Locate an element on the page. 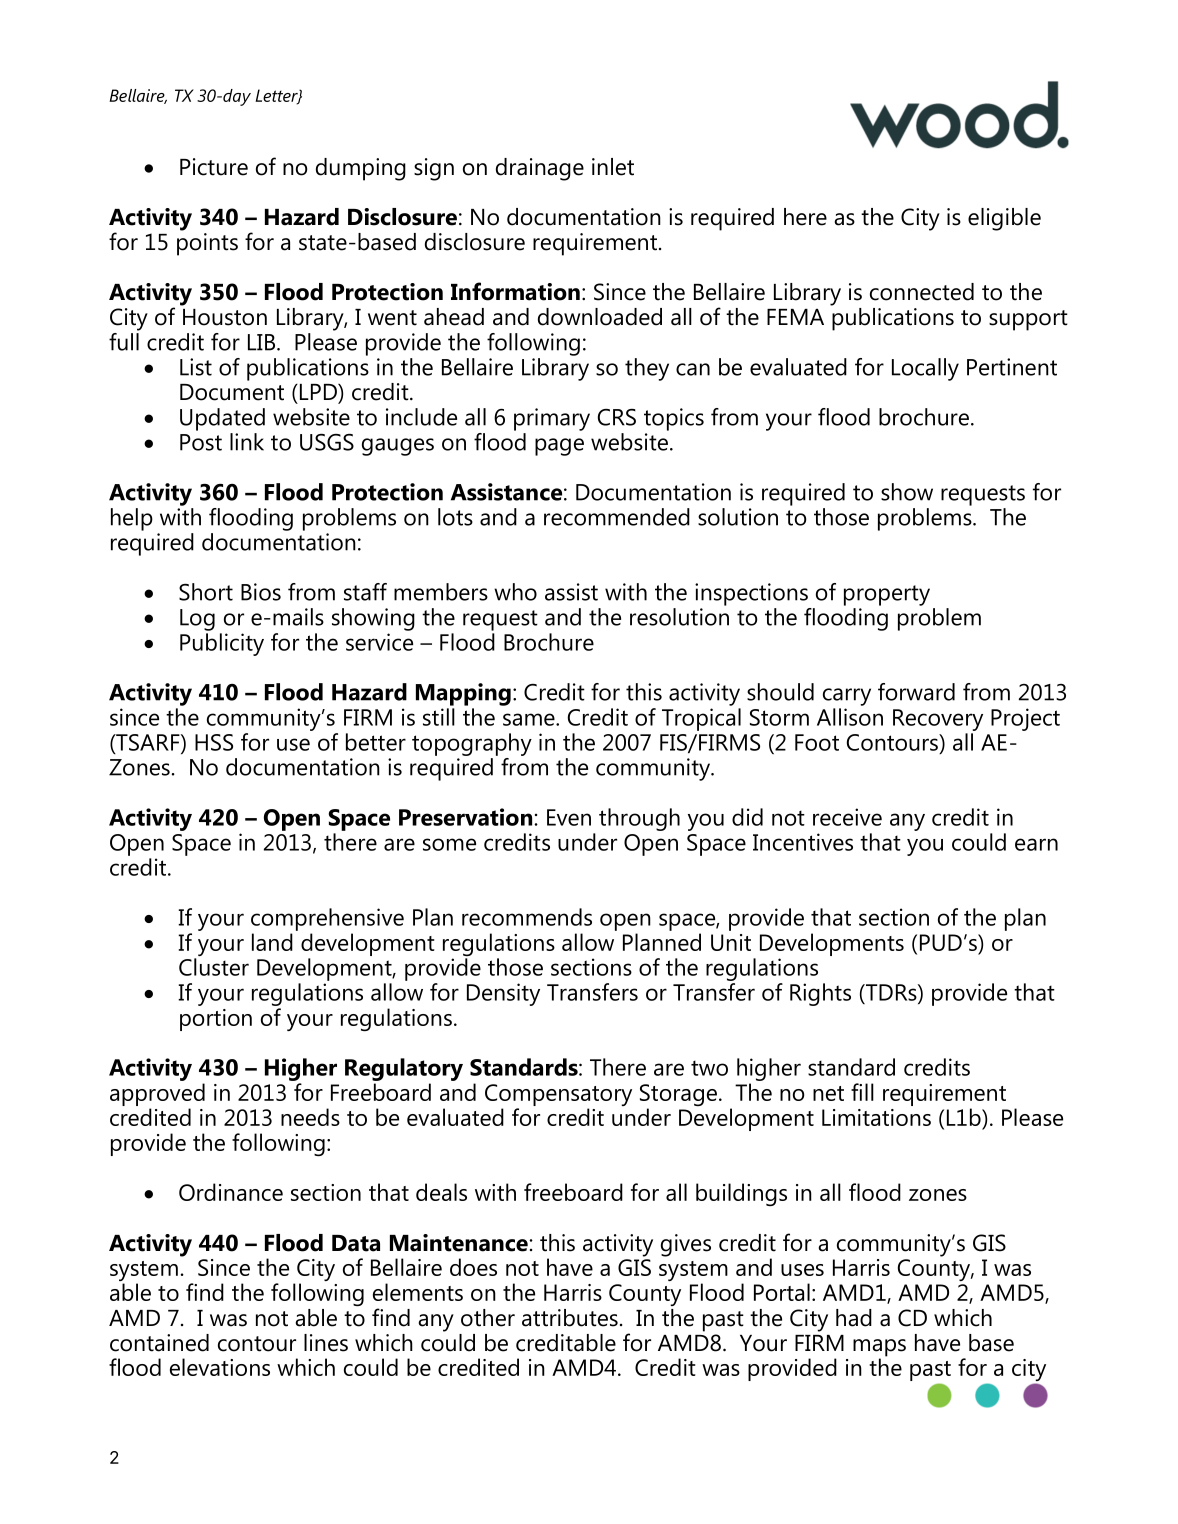  inlet is located at coordinates (613, 167).
